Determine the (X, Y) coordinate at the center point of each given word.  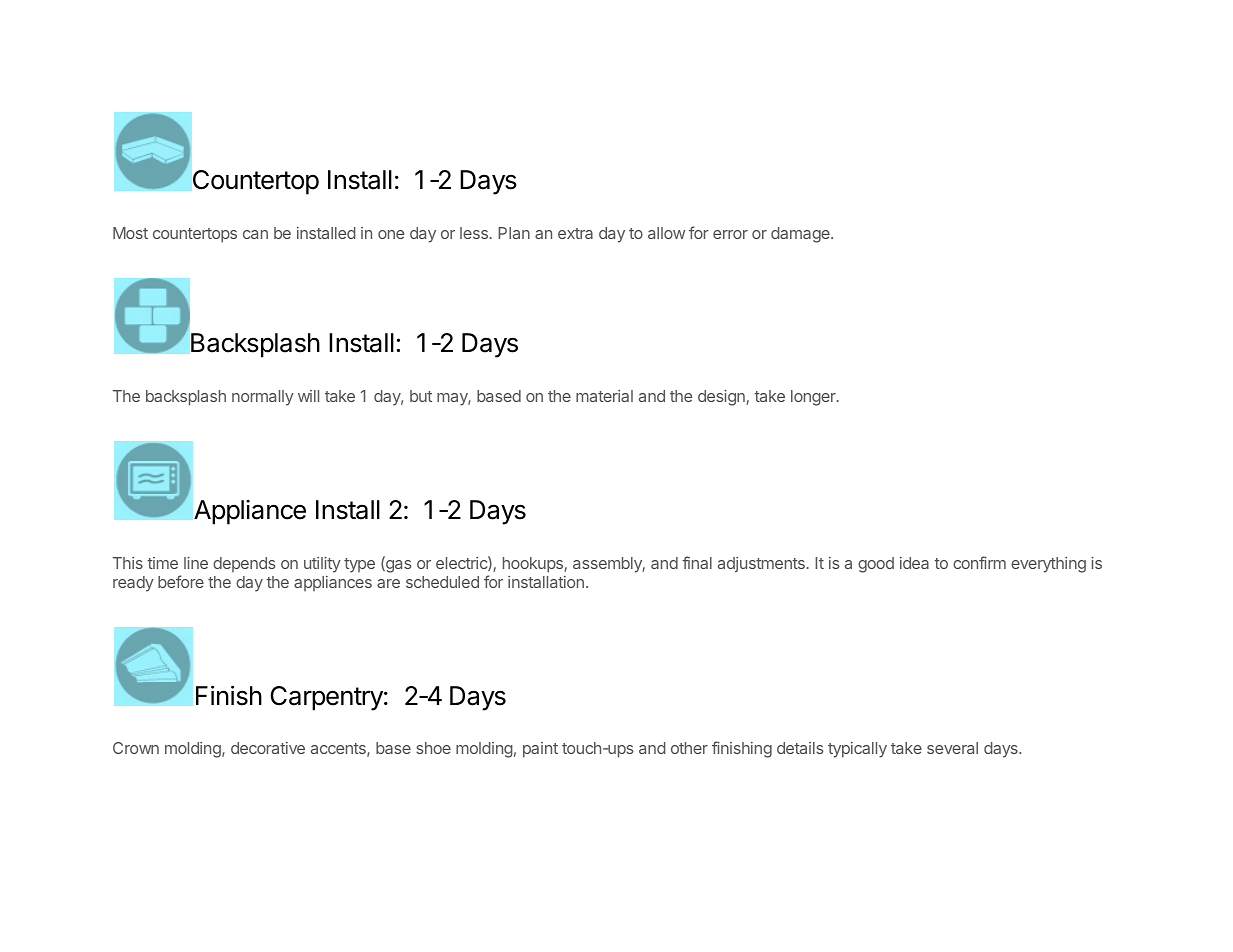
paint (540, 750)
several (952, 748)
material (604, 396)
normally (263, 398)
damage (801, 235)
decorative (268, 748)
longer (814, 398)
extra (575, 233)
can (255, 234)
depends (244, 564)
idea (914, 563)
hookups (534, 565)
